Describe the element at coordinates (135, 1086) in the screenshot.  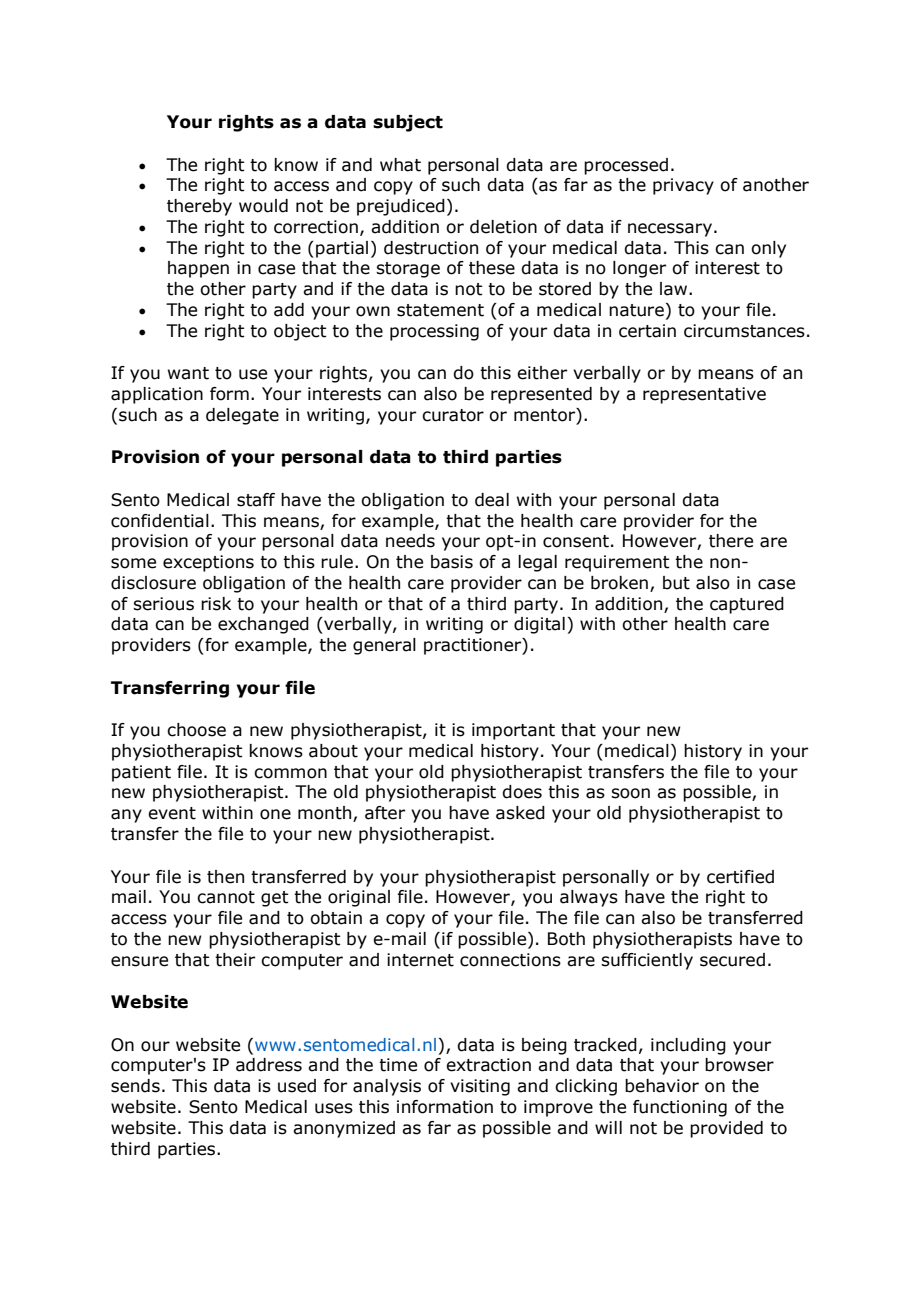
I see `sends` at that location.
